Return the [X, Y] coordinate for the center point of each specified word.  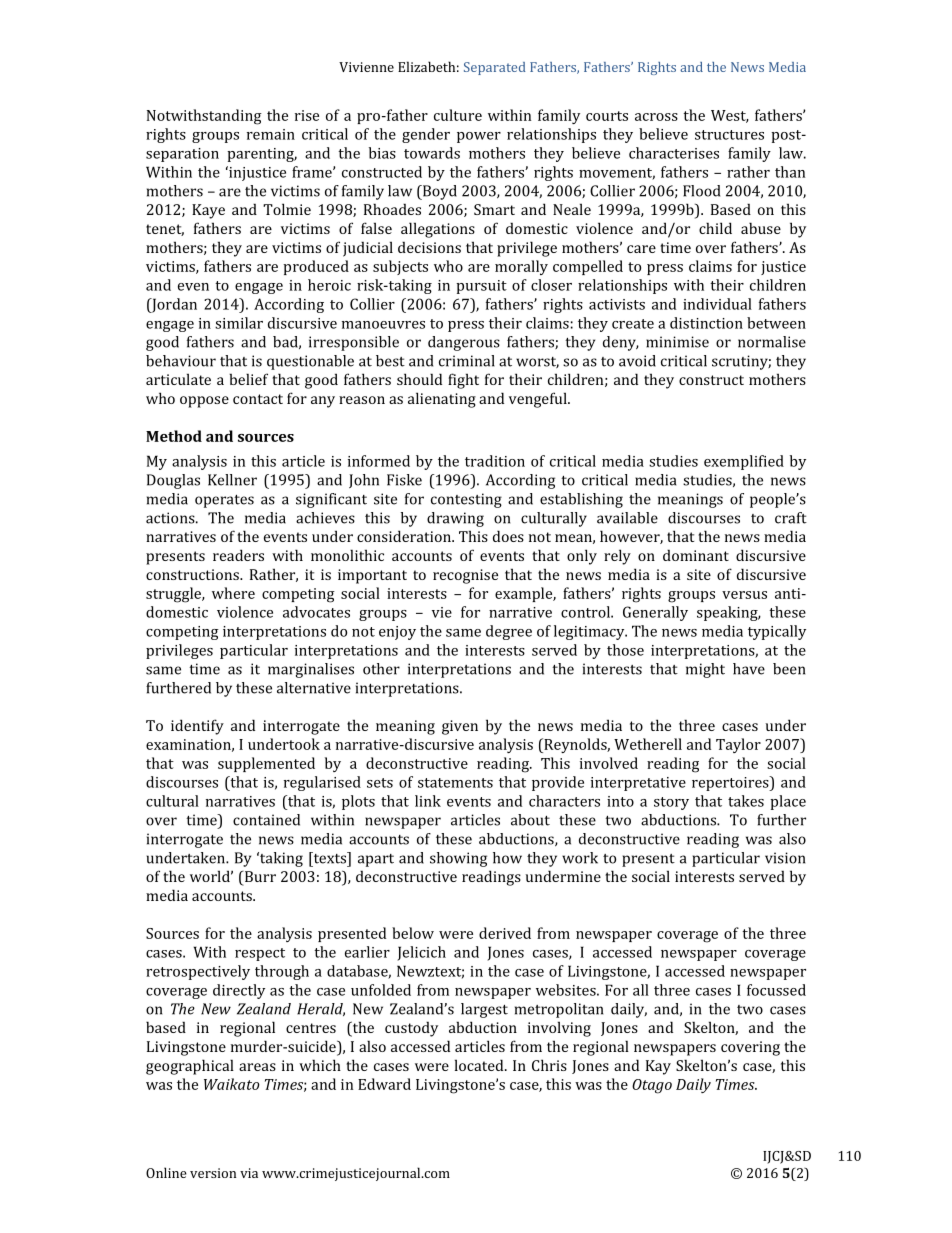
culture [458, 115]
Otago [652, 1086]
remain [271, 134]
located [480, 1065]
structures [729, 135]
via [249, 1173]
